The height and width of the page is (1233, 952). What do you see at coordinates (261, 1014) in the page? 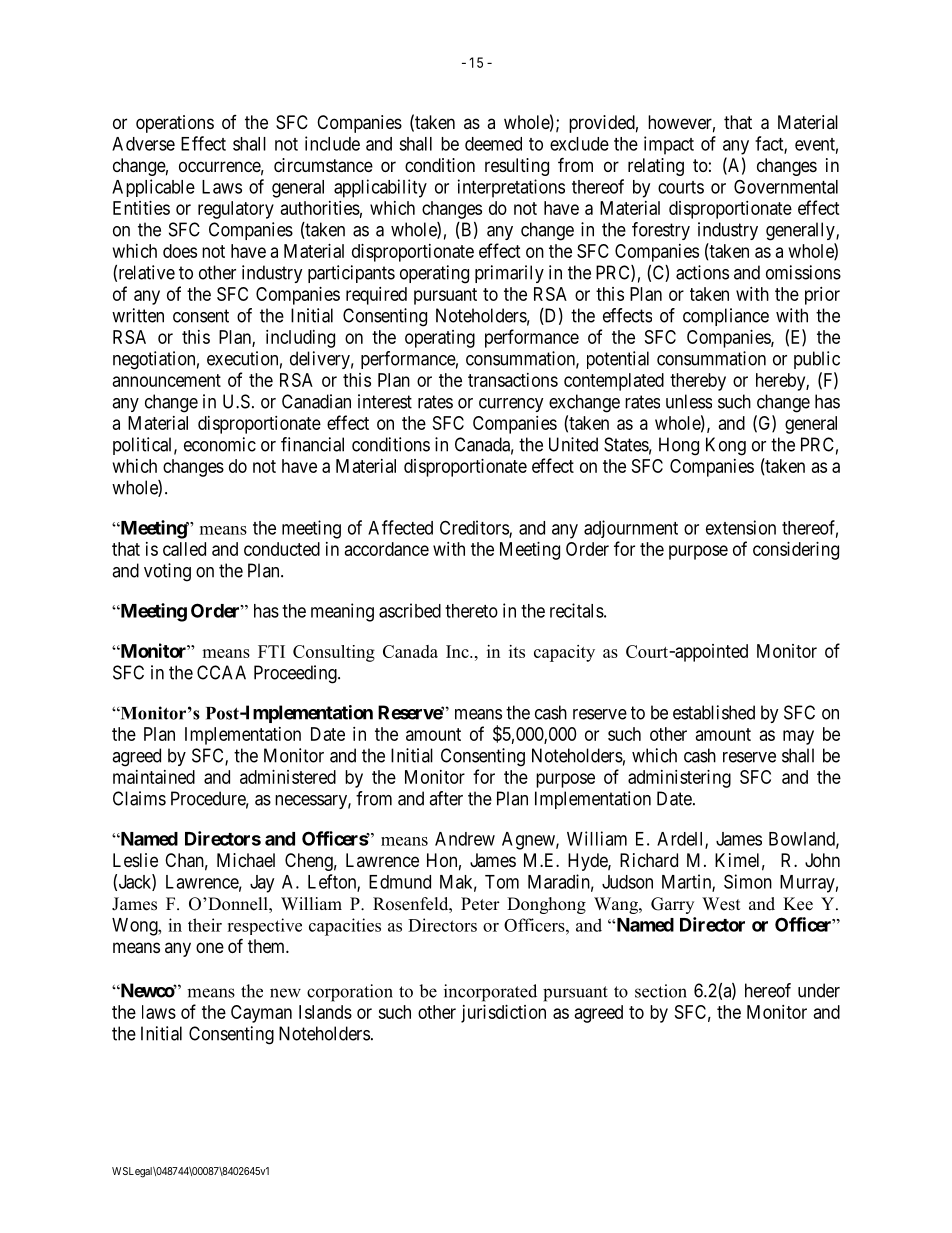
I see `Cayman` at bounding box center [261, 1014].
